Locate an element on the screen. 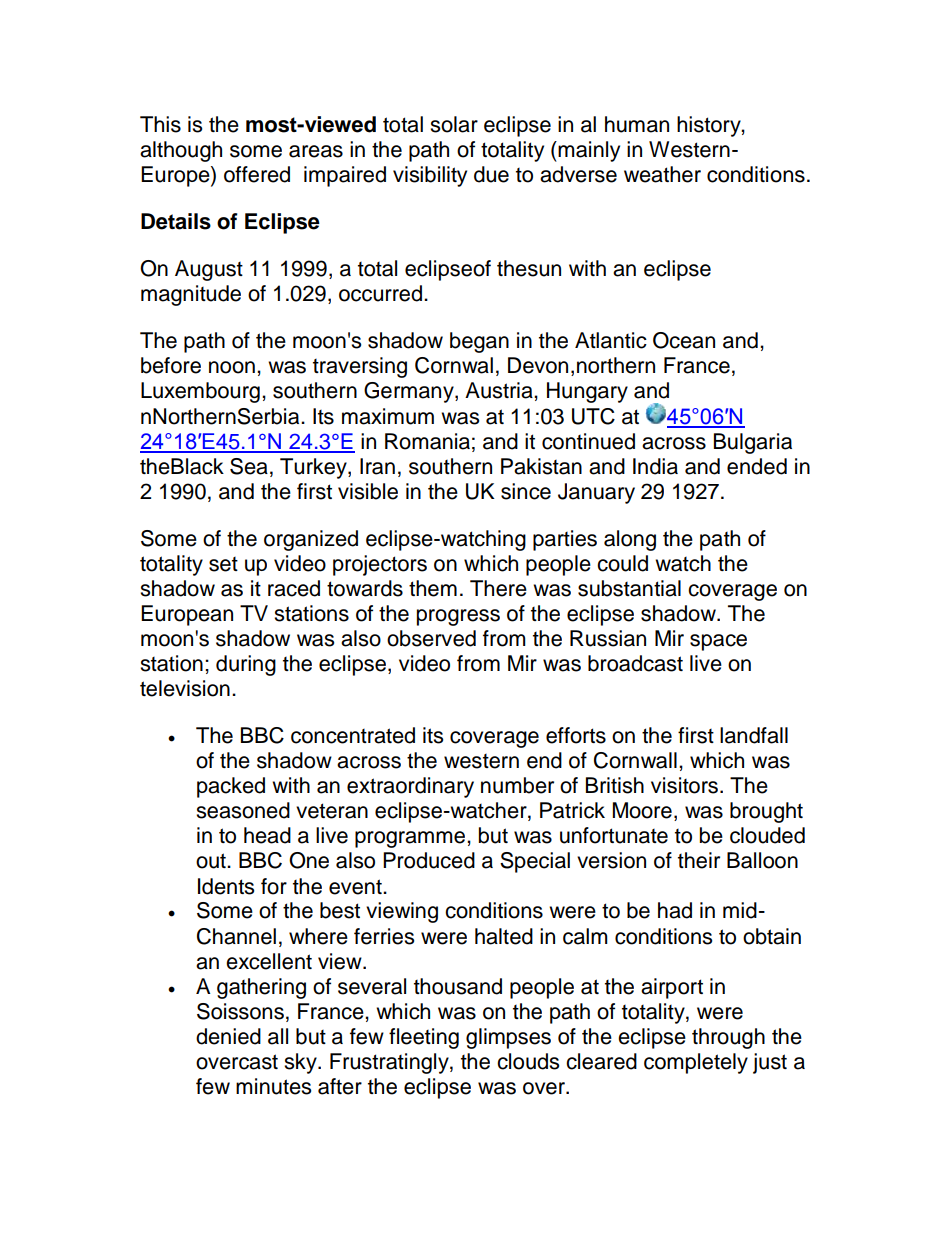 Image resolution: width=952 pixels, height=1233 pixels. completely is located at coordinates (696, 1063).
